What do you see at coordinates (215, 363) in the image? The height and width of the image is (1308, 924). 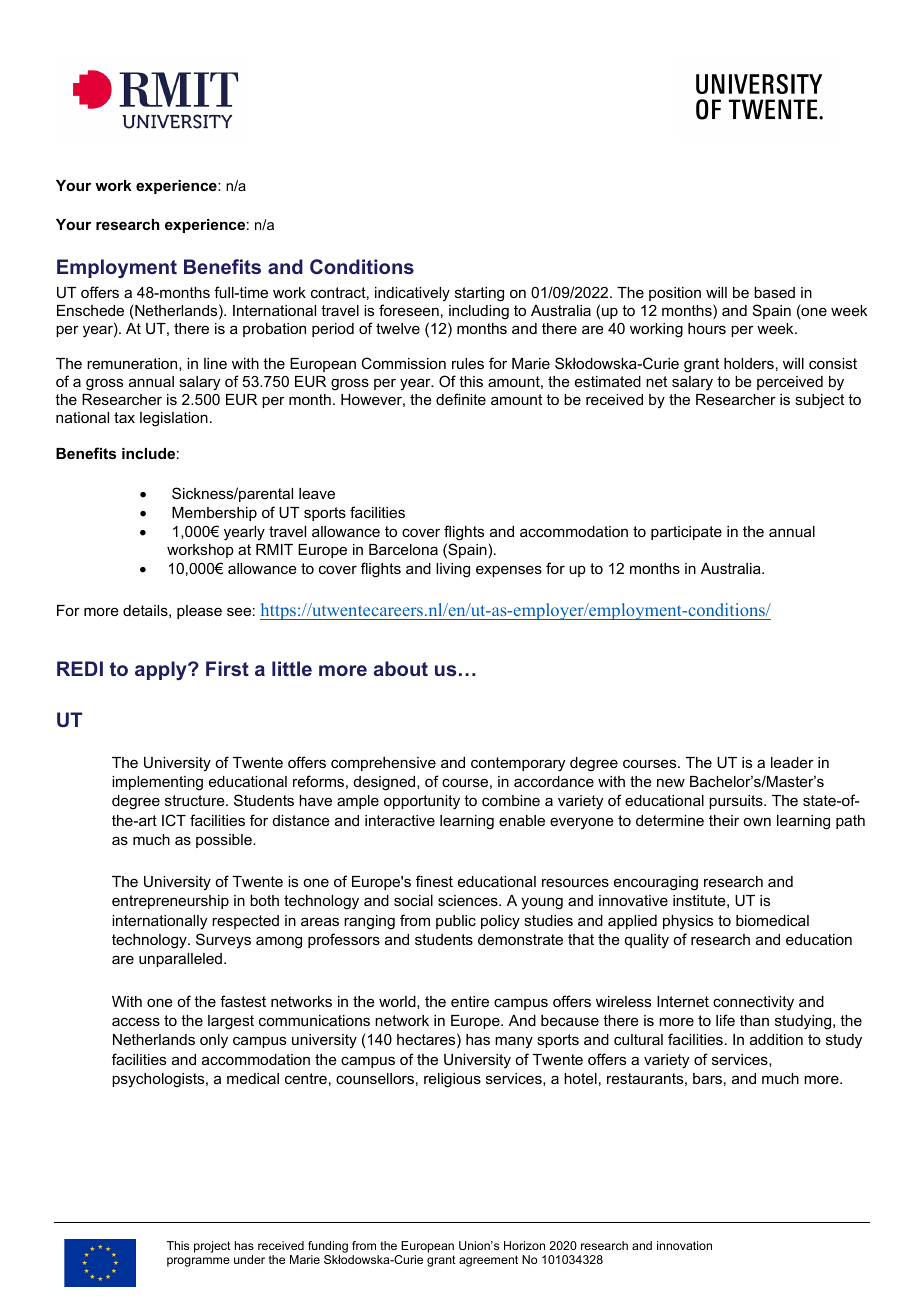 I see `line` at bounding box center [215, 363].
